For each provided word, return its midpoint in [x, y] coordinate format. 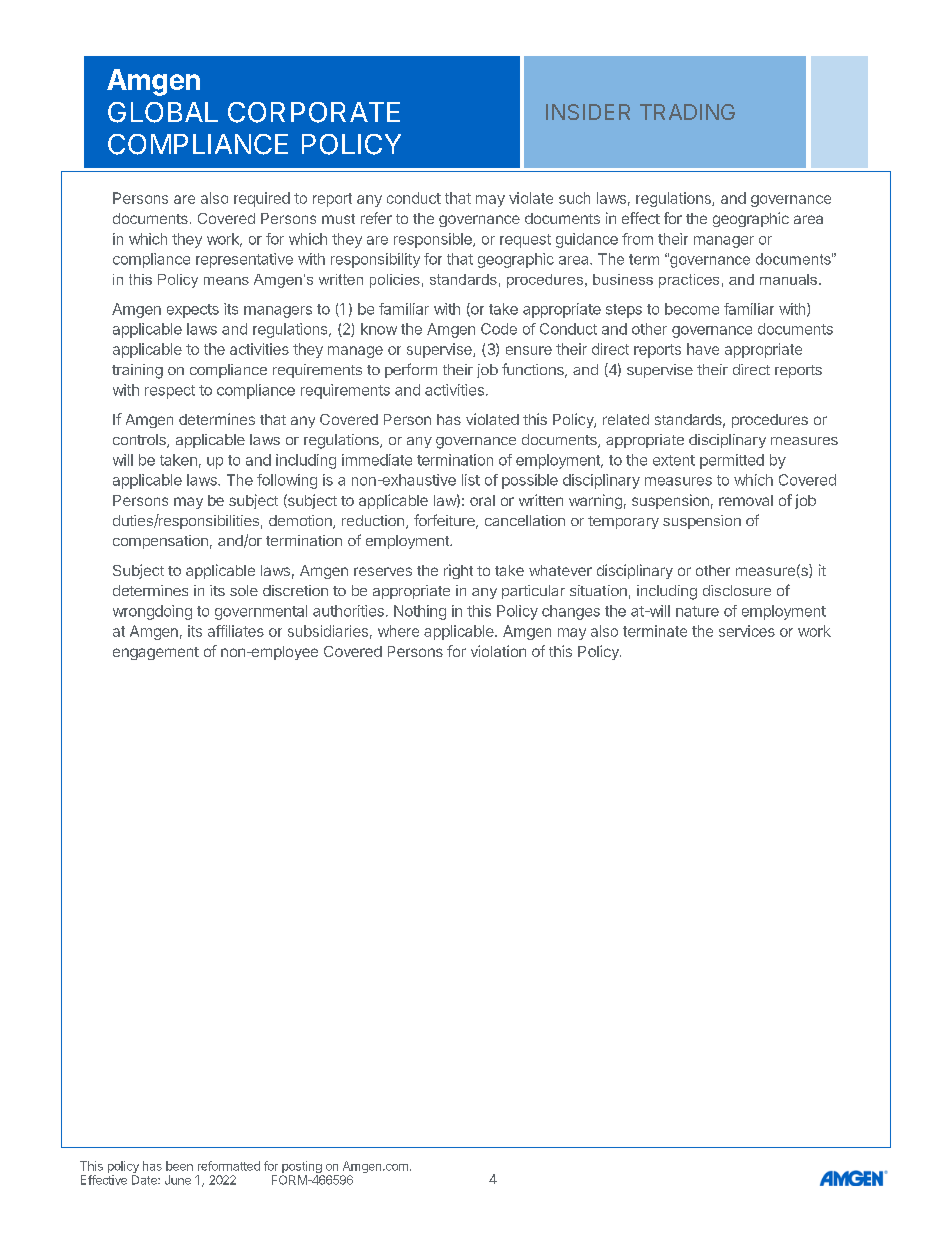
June [178, 1180]
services [747, 631]
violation [498, 651]
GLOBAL [163, 112]
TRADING [687, 112]
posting [303, 1168]
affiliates [236, 631]
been [179, 1166]
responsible [434, 240]
